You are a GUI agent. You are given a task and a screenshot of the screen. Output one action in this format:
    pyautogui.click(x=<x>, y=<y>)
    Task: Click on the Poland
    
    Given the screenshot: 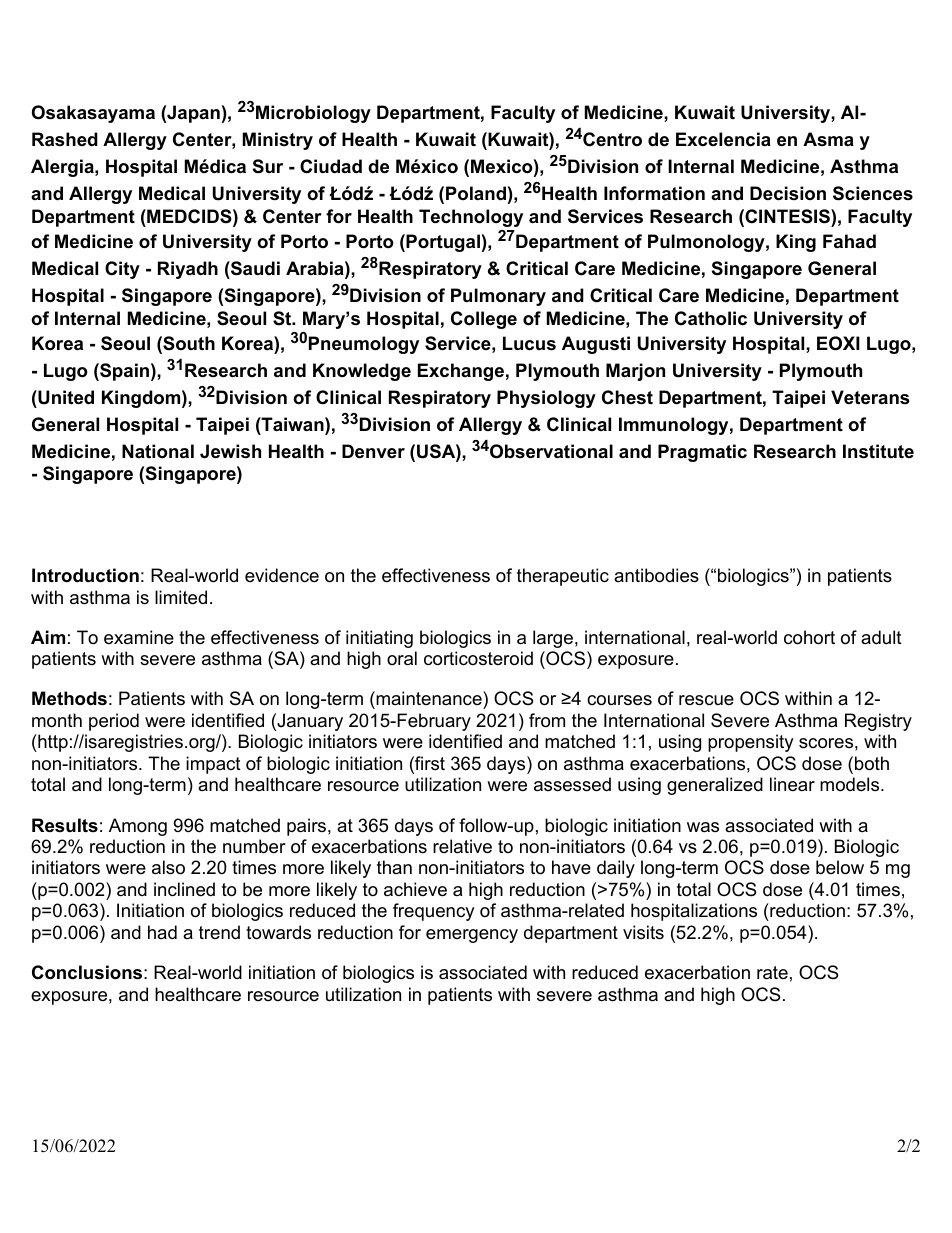 What is the action you would take?
    pyautogui.click(x=476, y=193)
